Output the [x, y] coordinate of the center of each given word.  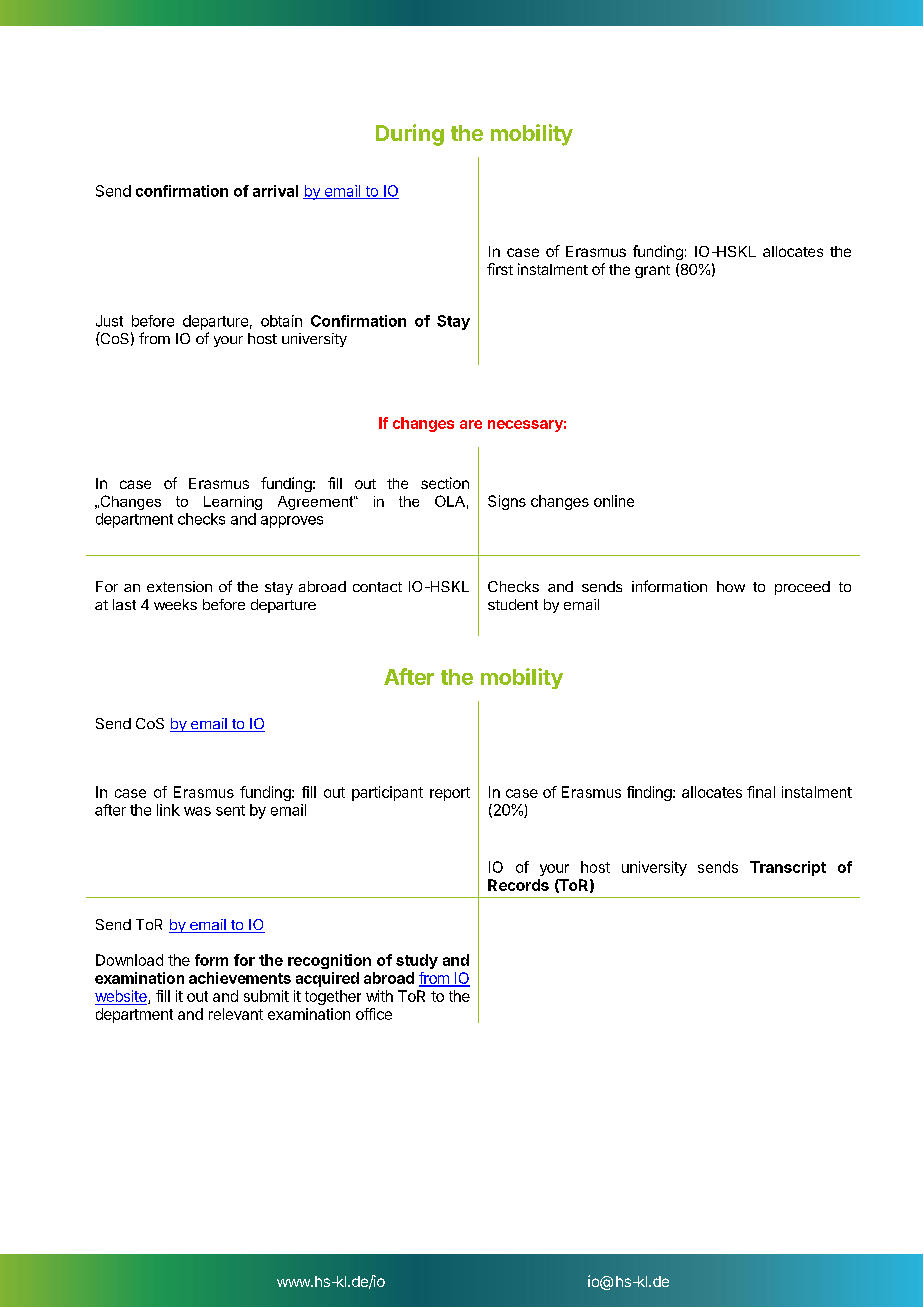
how [731, 586]
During [410, 135]
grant [652, 271]
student [513, 604]
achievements [240, 978]
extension [179, 586]
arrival [275, 191]
